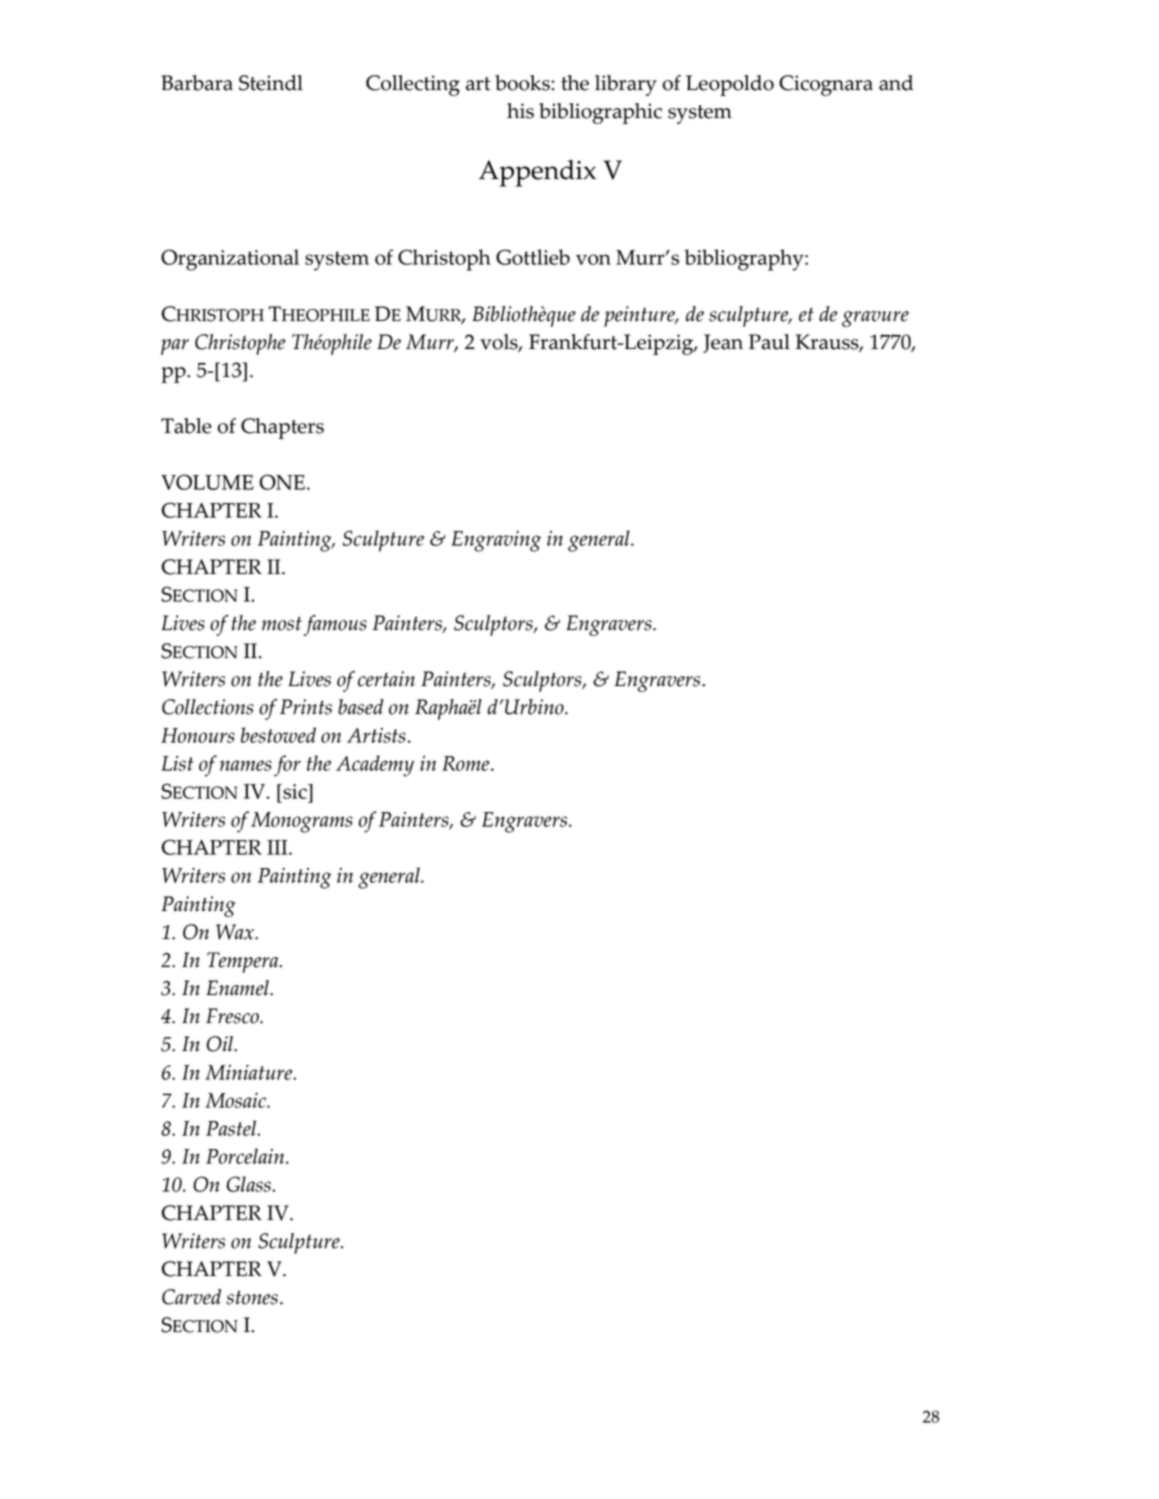  Describe the element at coordinates (896, 83) in the screenshot. I see `and` at that location.
